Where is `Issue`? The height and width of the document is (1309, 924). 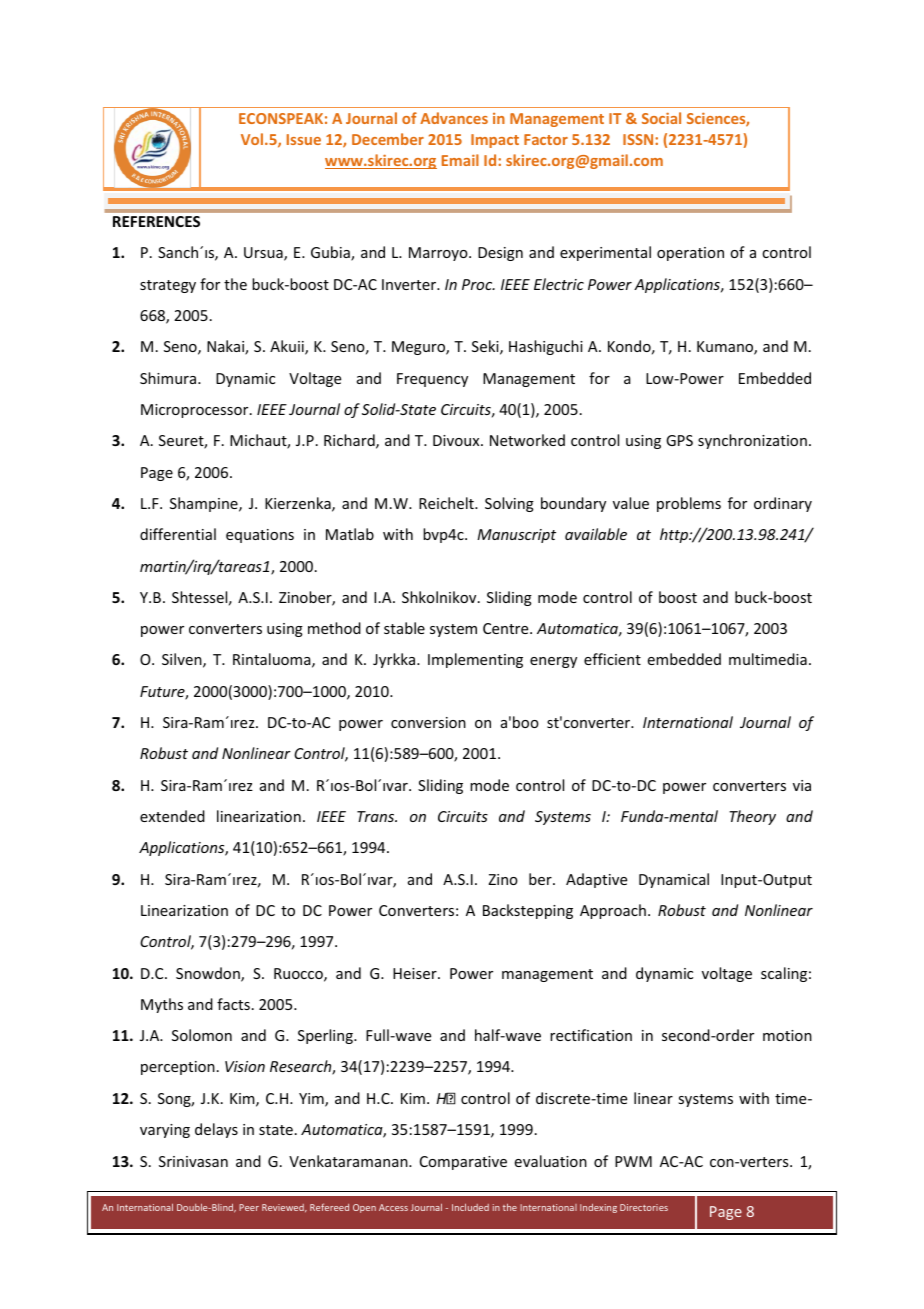
Issue is located at coordinates (304, 139).
